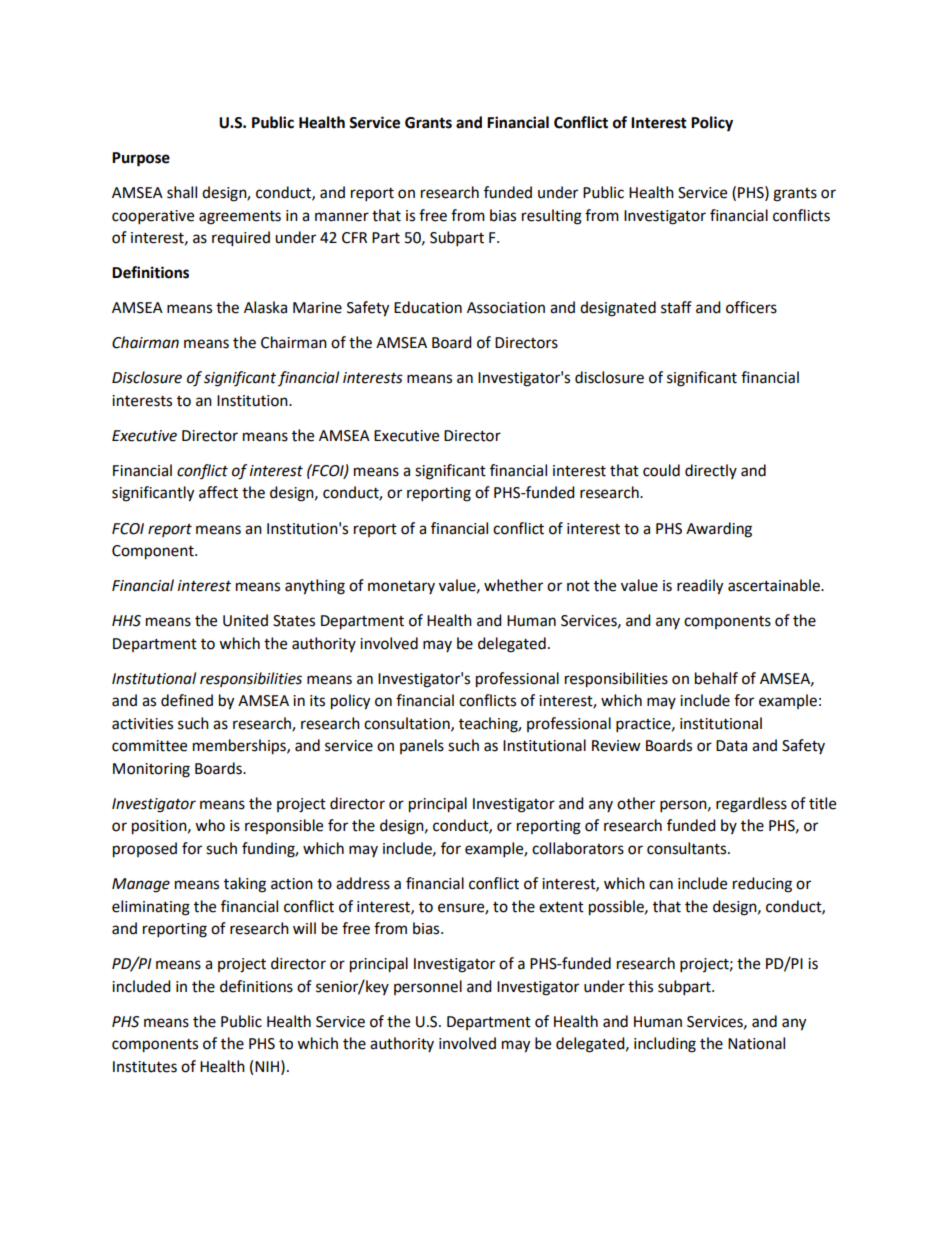 Image resolution: width=952 pixels, height=1233 pixels. Describe the element at coordinates (218, 492) in the document. I see `affect` at that location.
